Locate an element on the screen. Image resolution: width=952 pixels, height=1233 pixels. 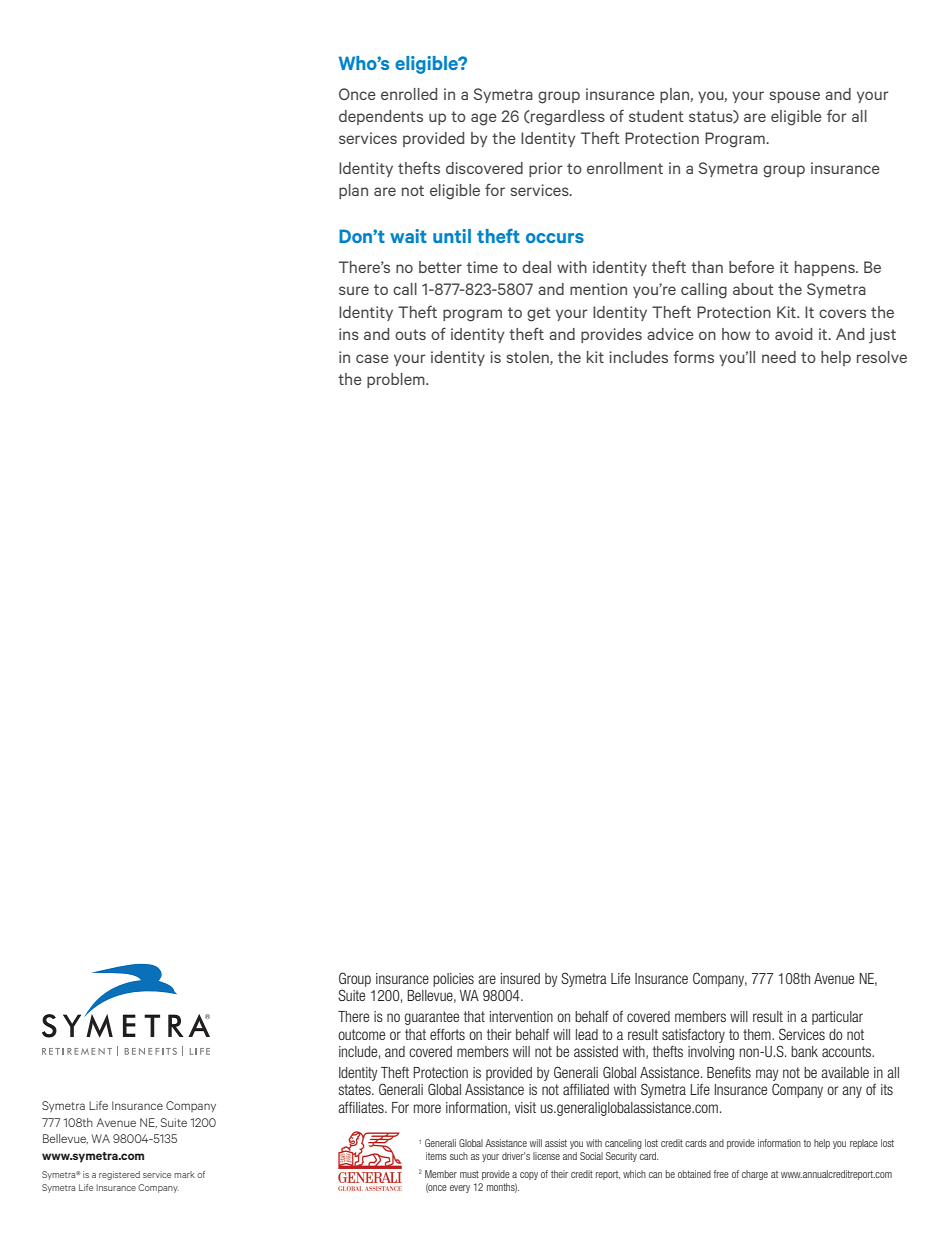
dependents is located at coordinates (381, 117).
